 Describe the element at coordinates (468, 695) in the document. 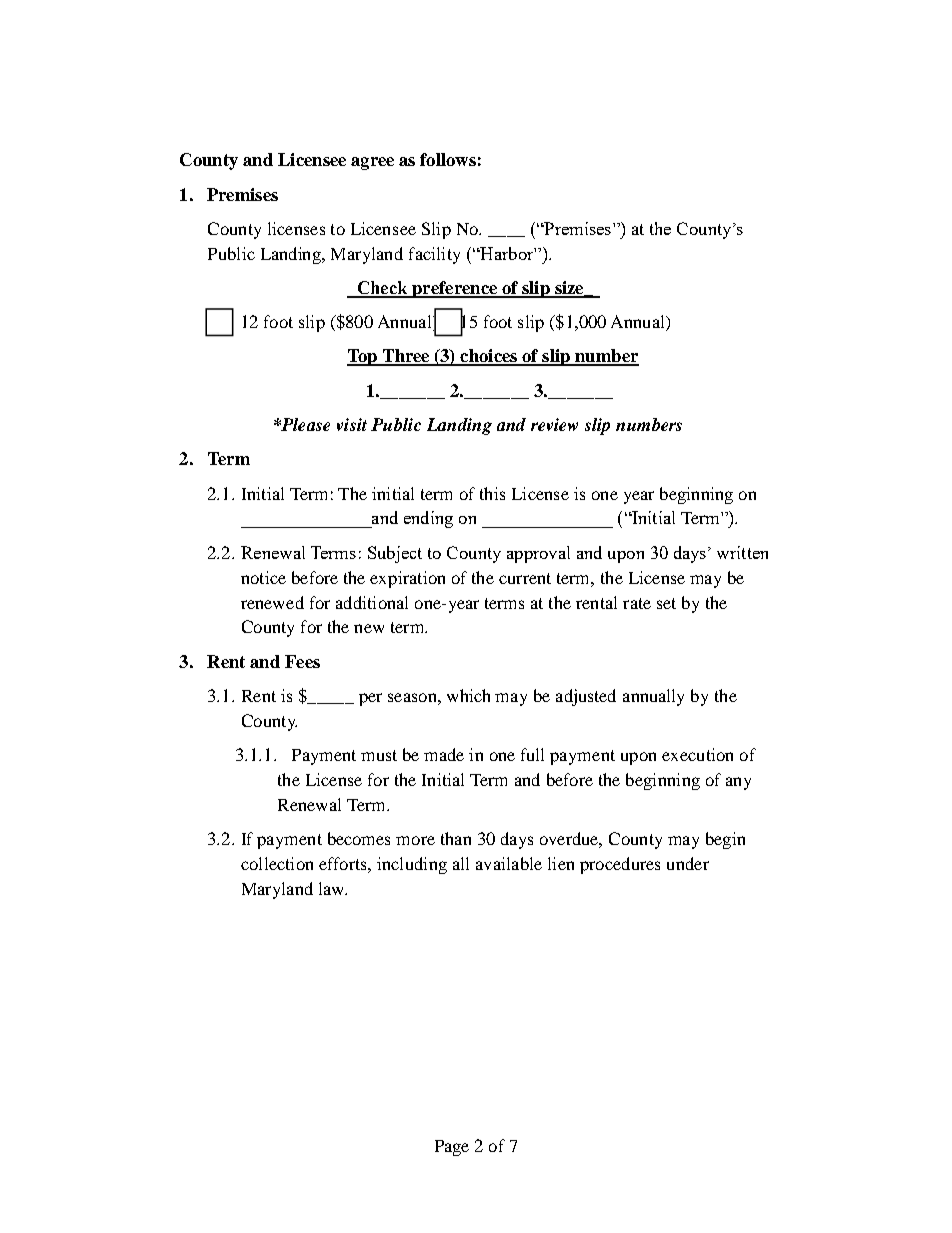

I see `which` at that location.
